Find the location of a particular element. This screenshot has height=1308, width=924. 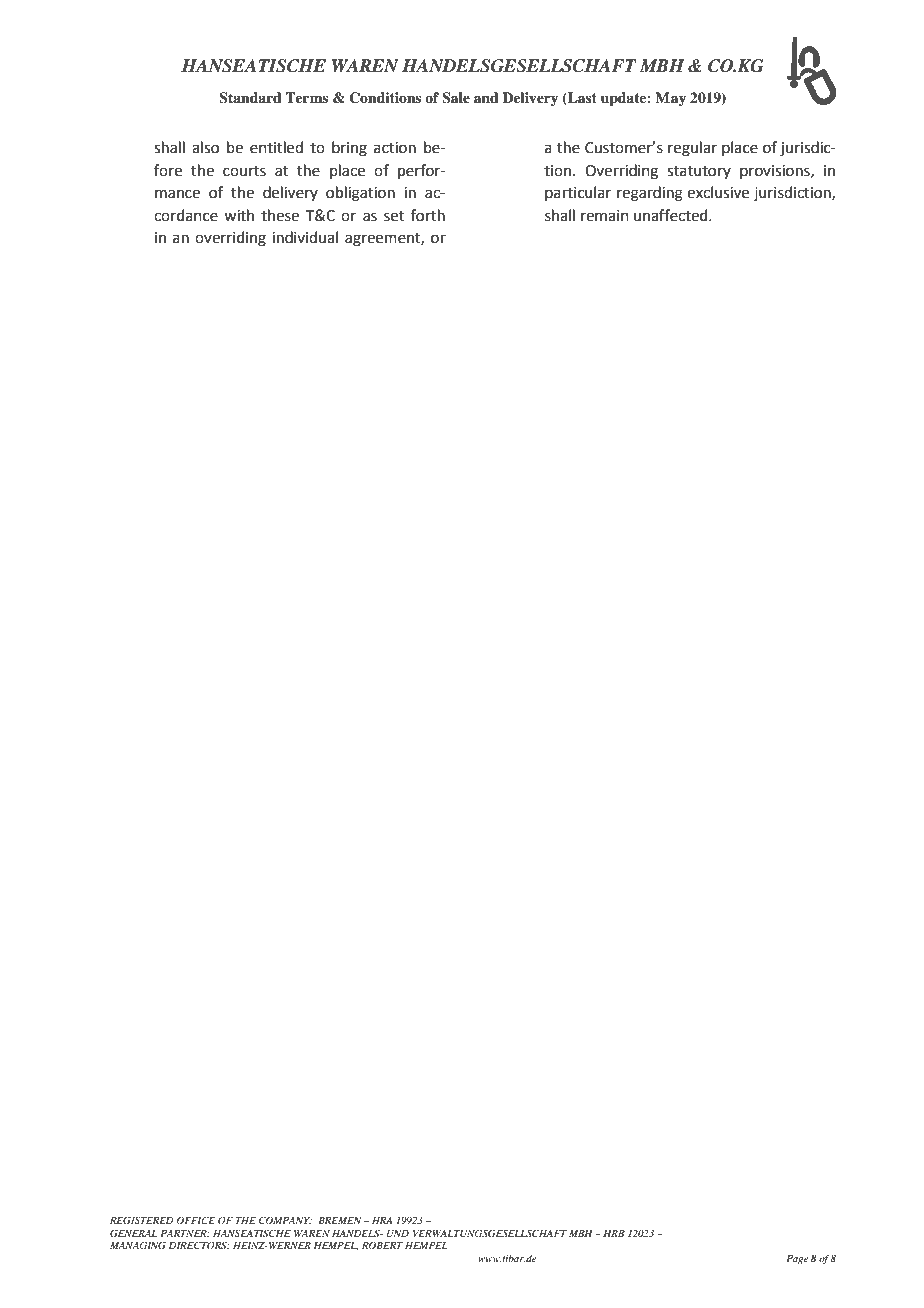

unaffected is located at coordinates (672, 215).
